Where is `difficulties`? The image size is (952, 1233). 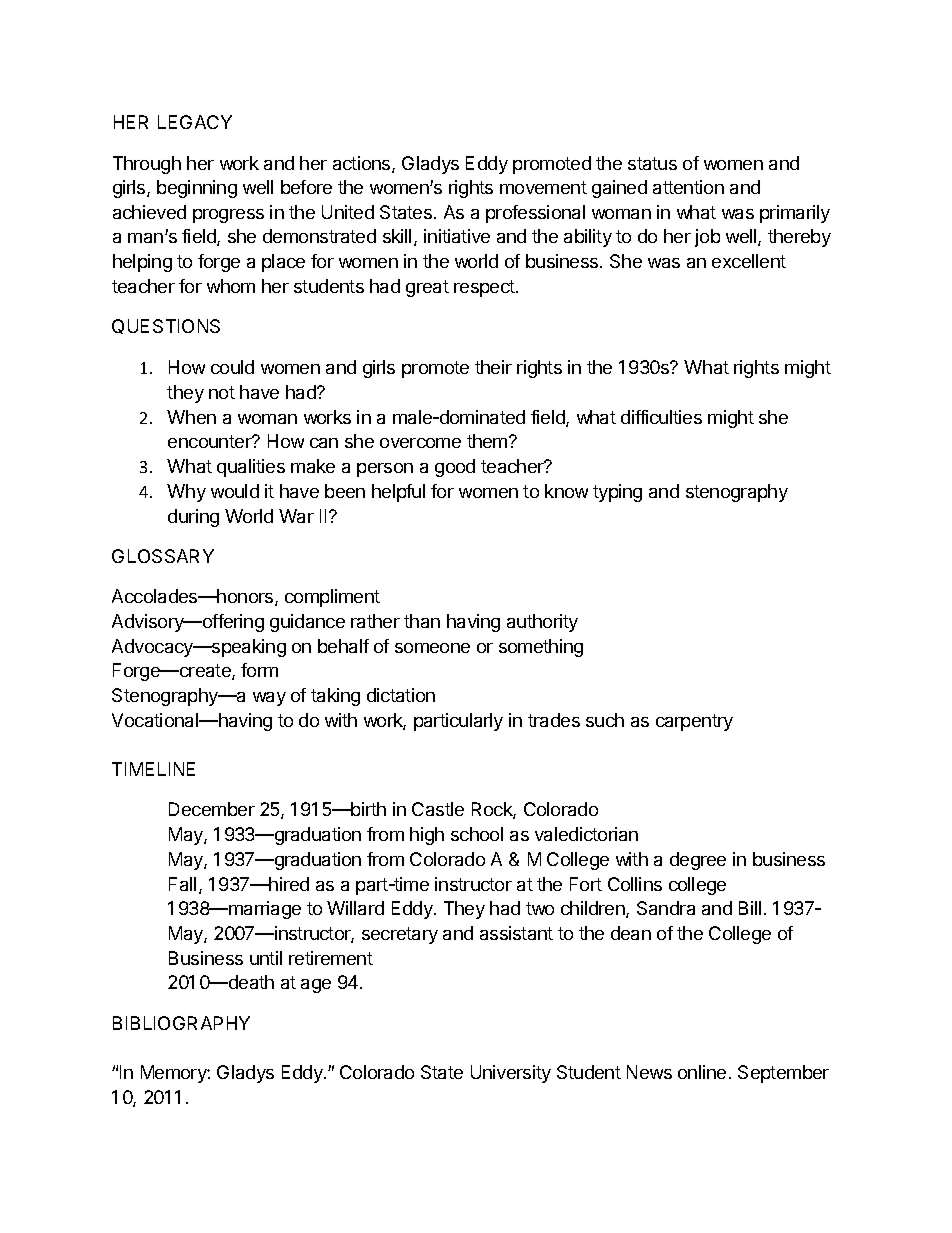 difficulties is located at coordinates (661, 417).
